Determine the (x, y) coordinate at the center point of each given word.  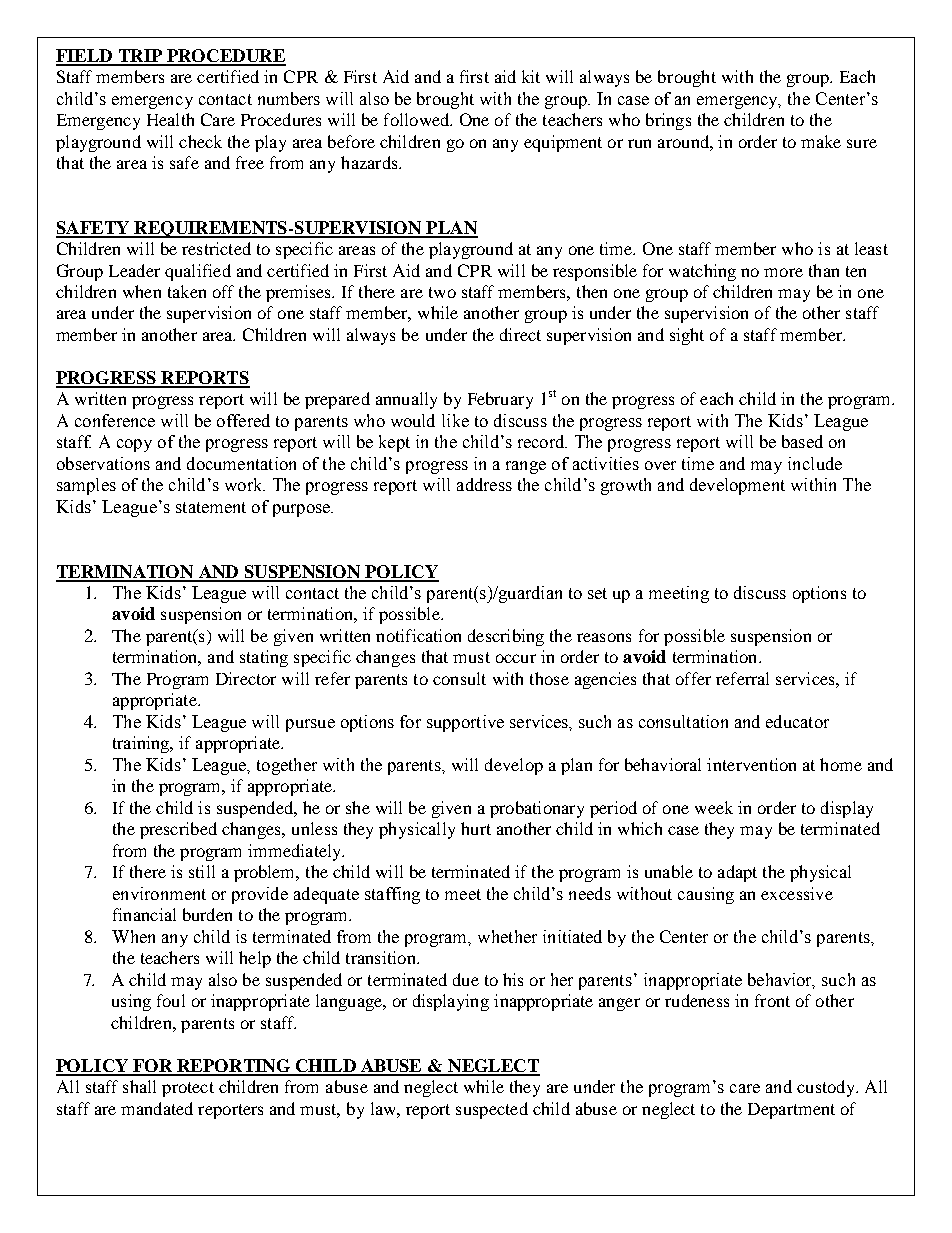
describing (506, 637)
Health (170, 119)
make (821, 141)
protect (188, 1089)
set (597, 593)
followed (418, 119)
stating (264, 658)
